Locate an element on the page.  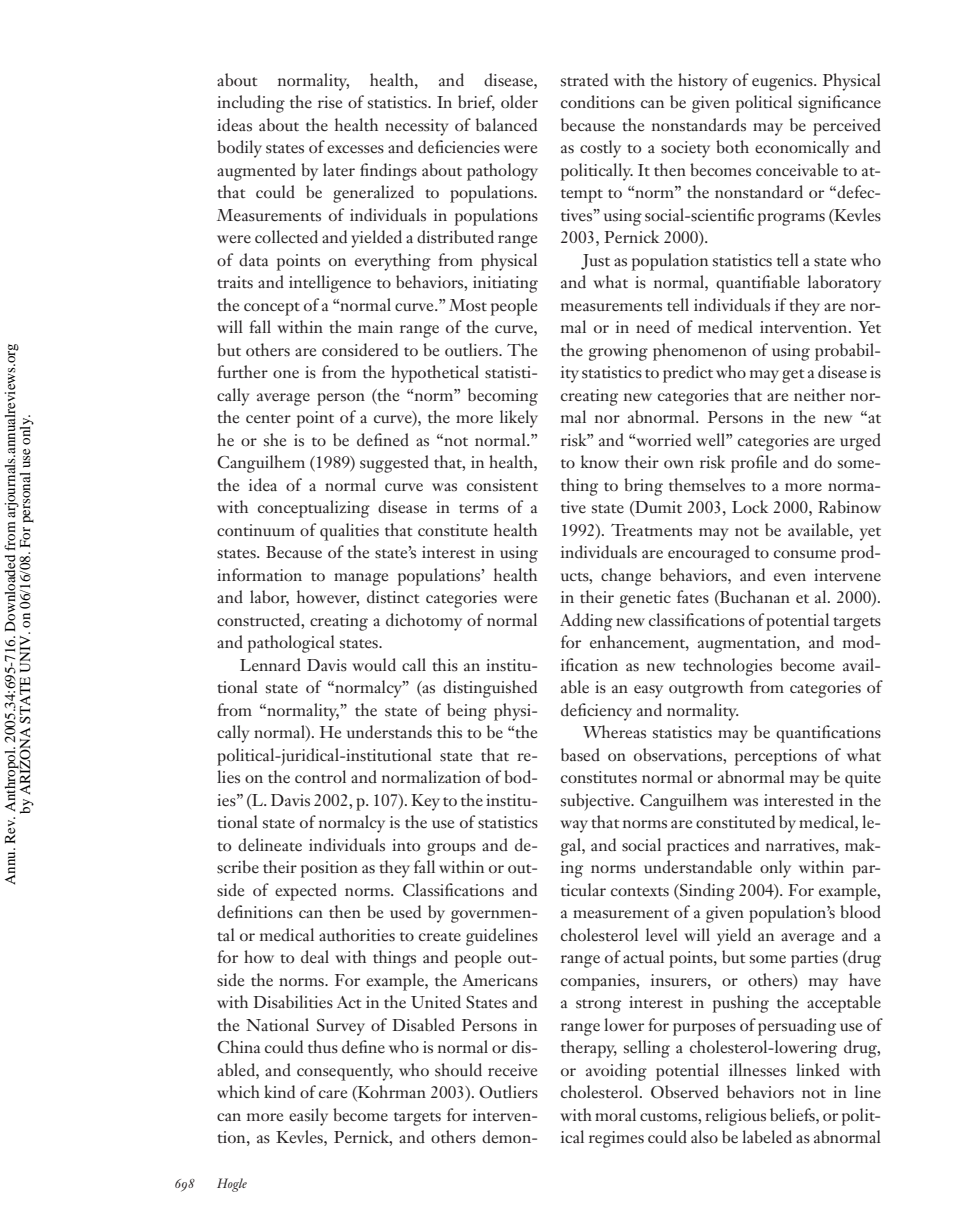
one is located at coordinates (286, 374).
